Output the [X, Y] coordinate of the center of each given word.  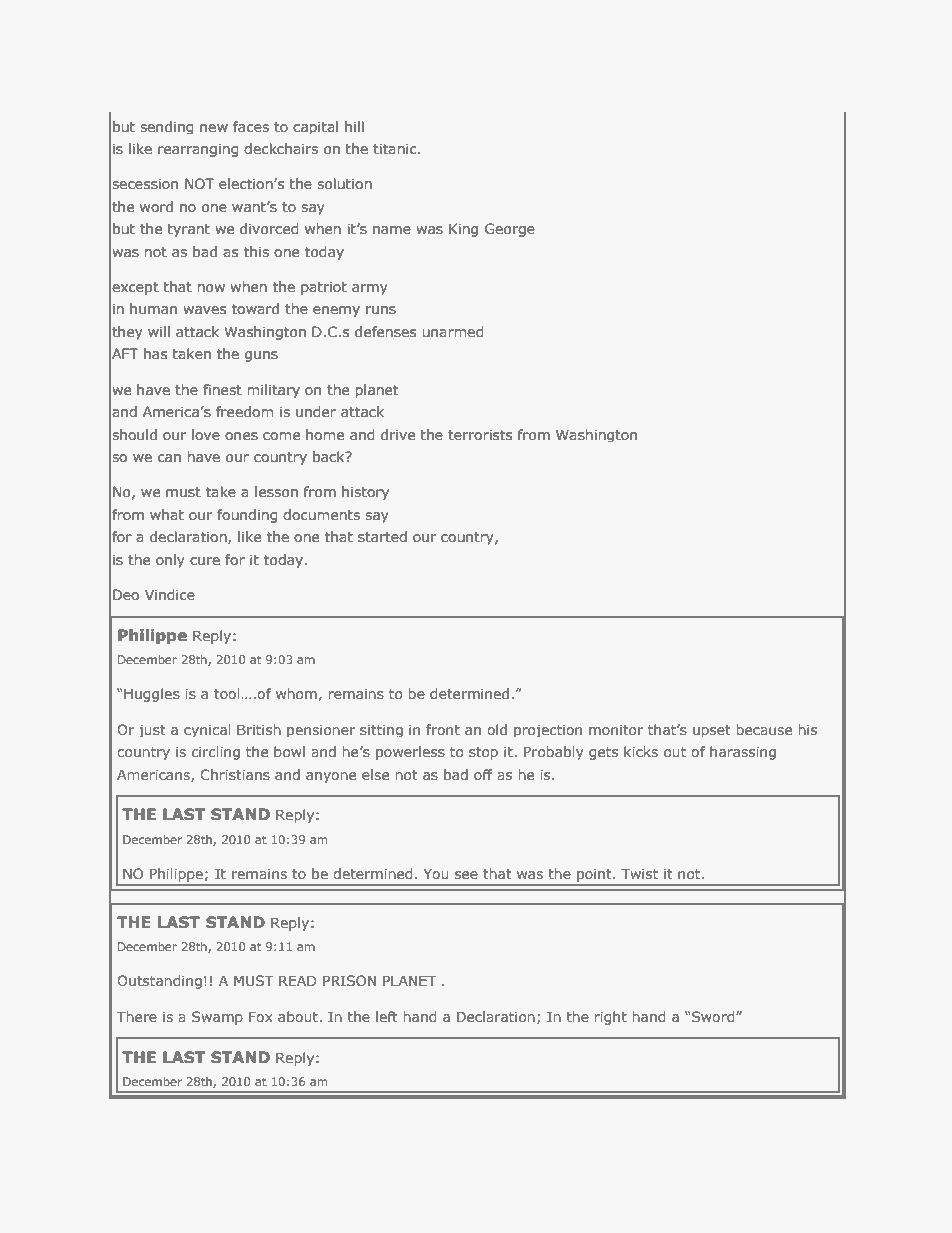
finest [222, 389]
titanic [396, 148]
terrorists [480, 434]
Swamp [217, 1018]
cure [205, 561]
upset [712, 731]
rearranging [198, 150]
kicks [641, 751]
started [382, 536]
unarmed [453, 331]
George [510, 230]
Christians [235, 774]
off [483, 774]
